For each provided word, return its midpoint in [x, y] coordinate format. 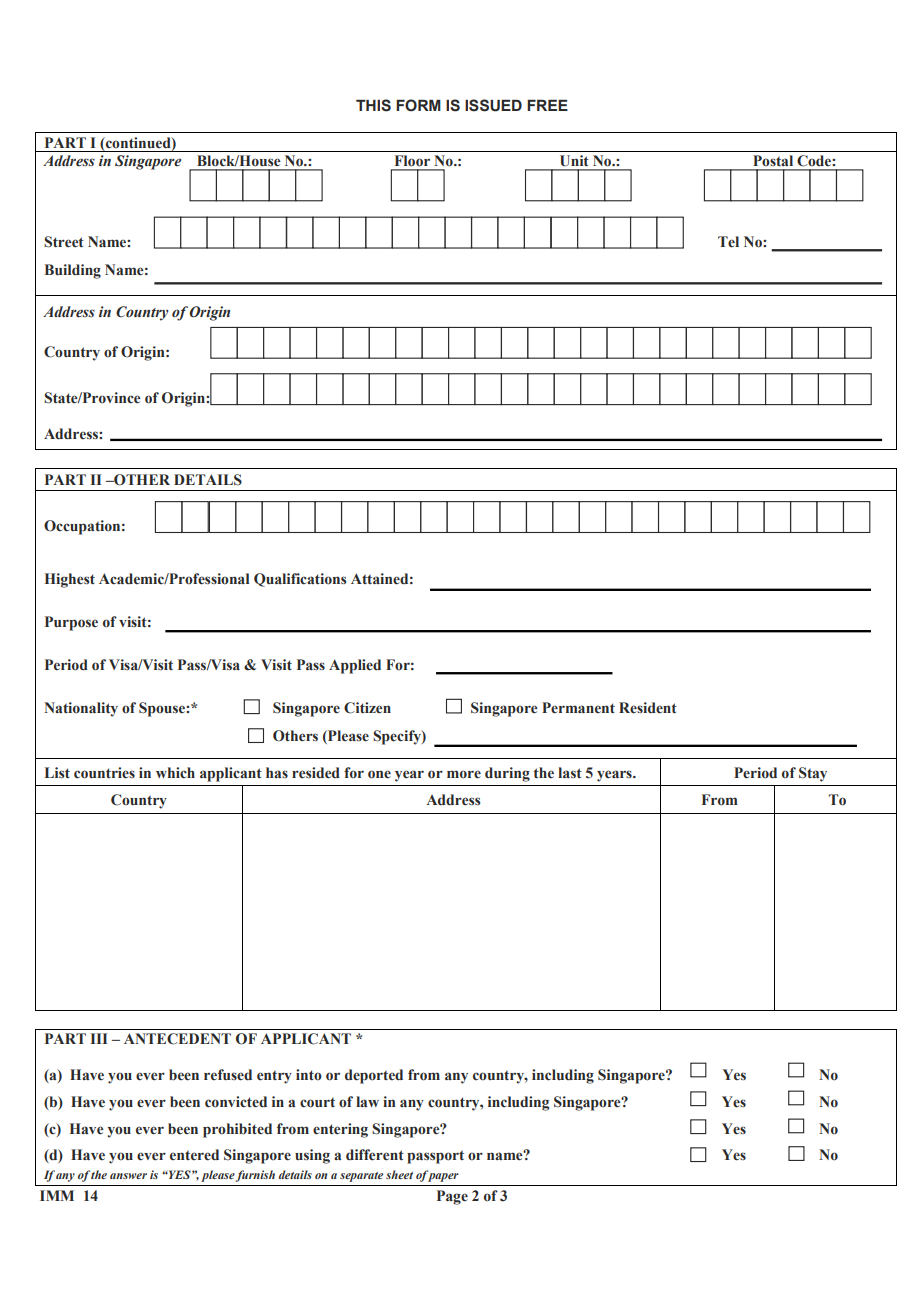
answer [128, 1176]
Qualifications [300, 580]
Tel [728, 242]
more [464, 774]
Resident [648, 708]
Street [64, 242]
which [175, 773]
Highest [70, 580]
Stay [813, 774]
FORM [418, 105]
